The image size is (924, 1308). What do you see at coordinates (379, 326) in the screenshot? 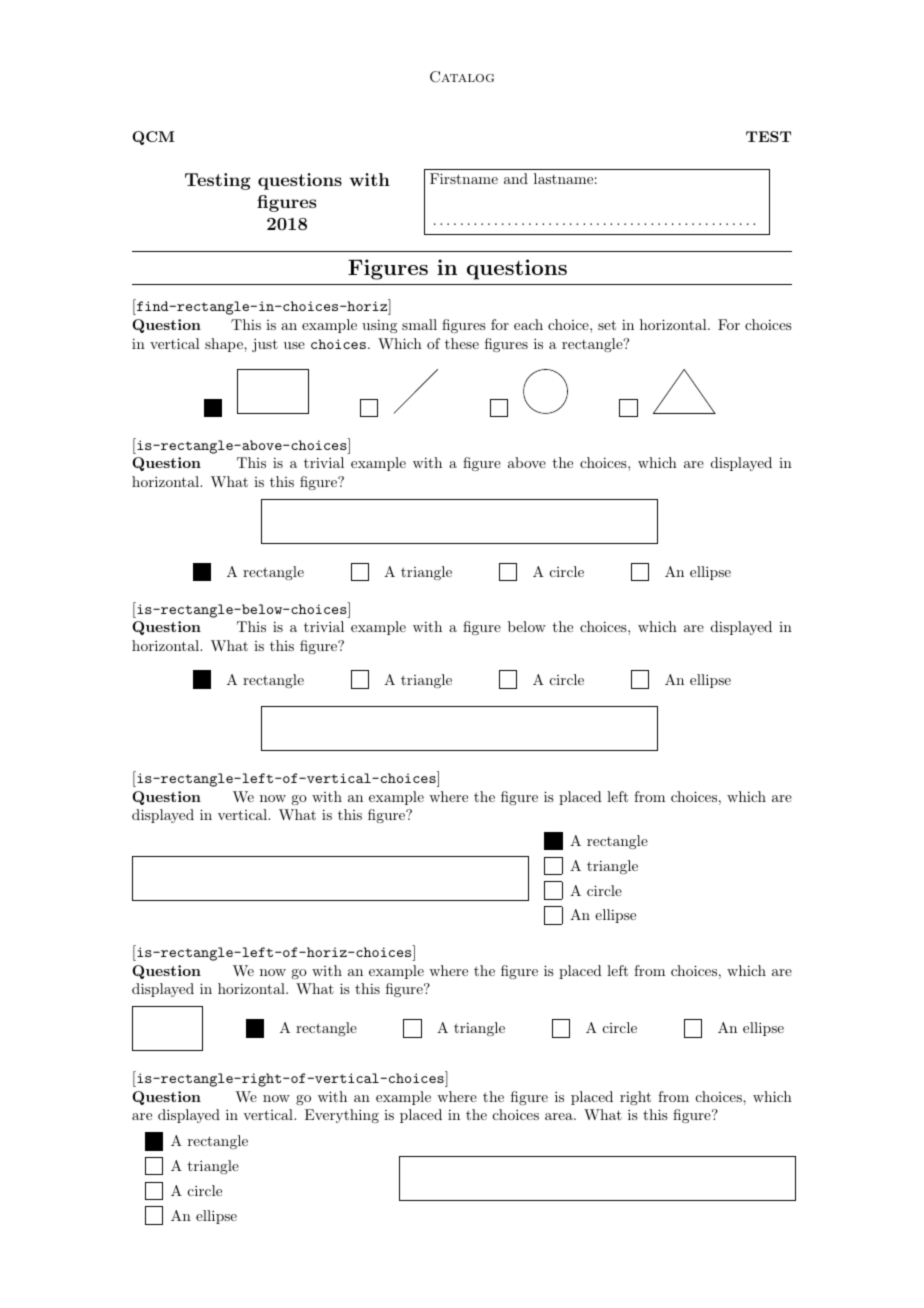
I see `using` at bounding box center [379, 326].
